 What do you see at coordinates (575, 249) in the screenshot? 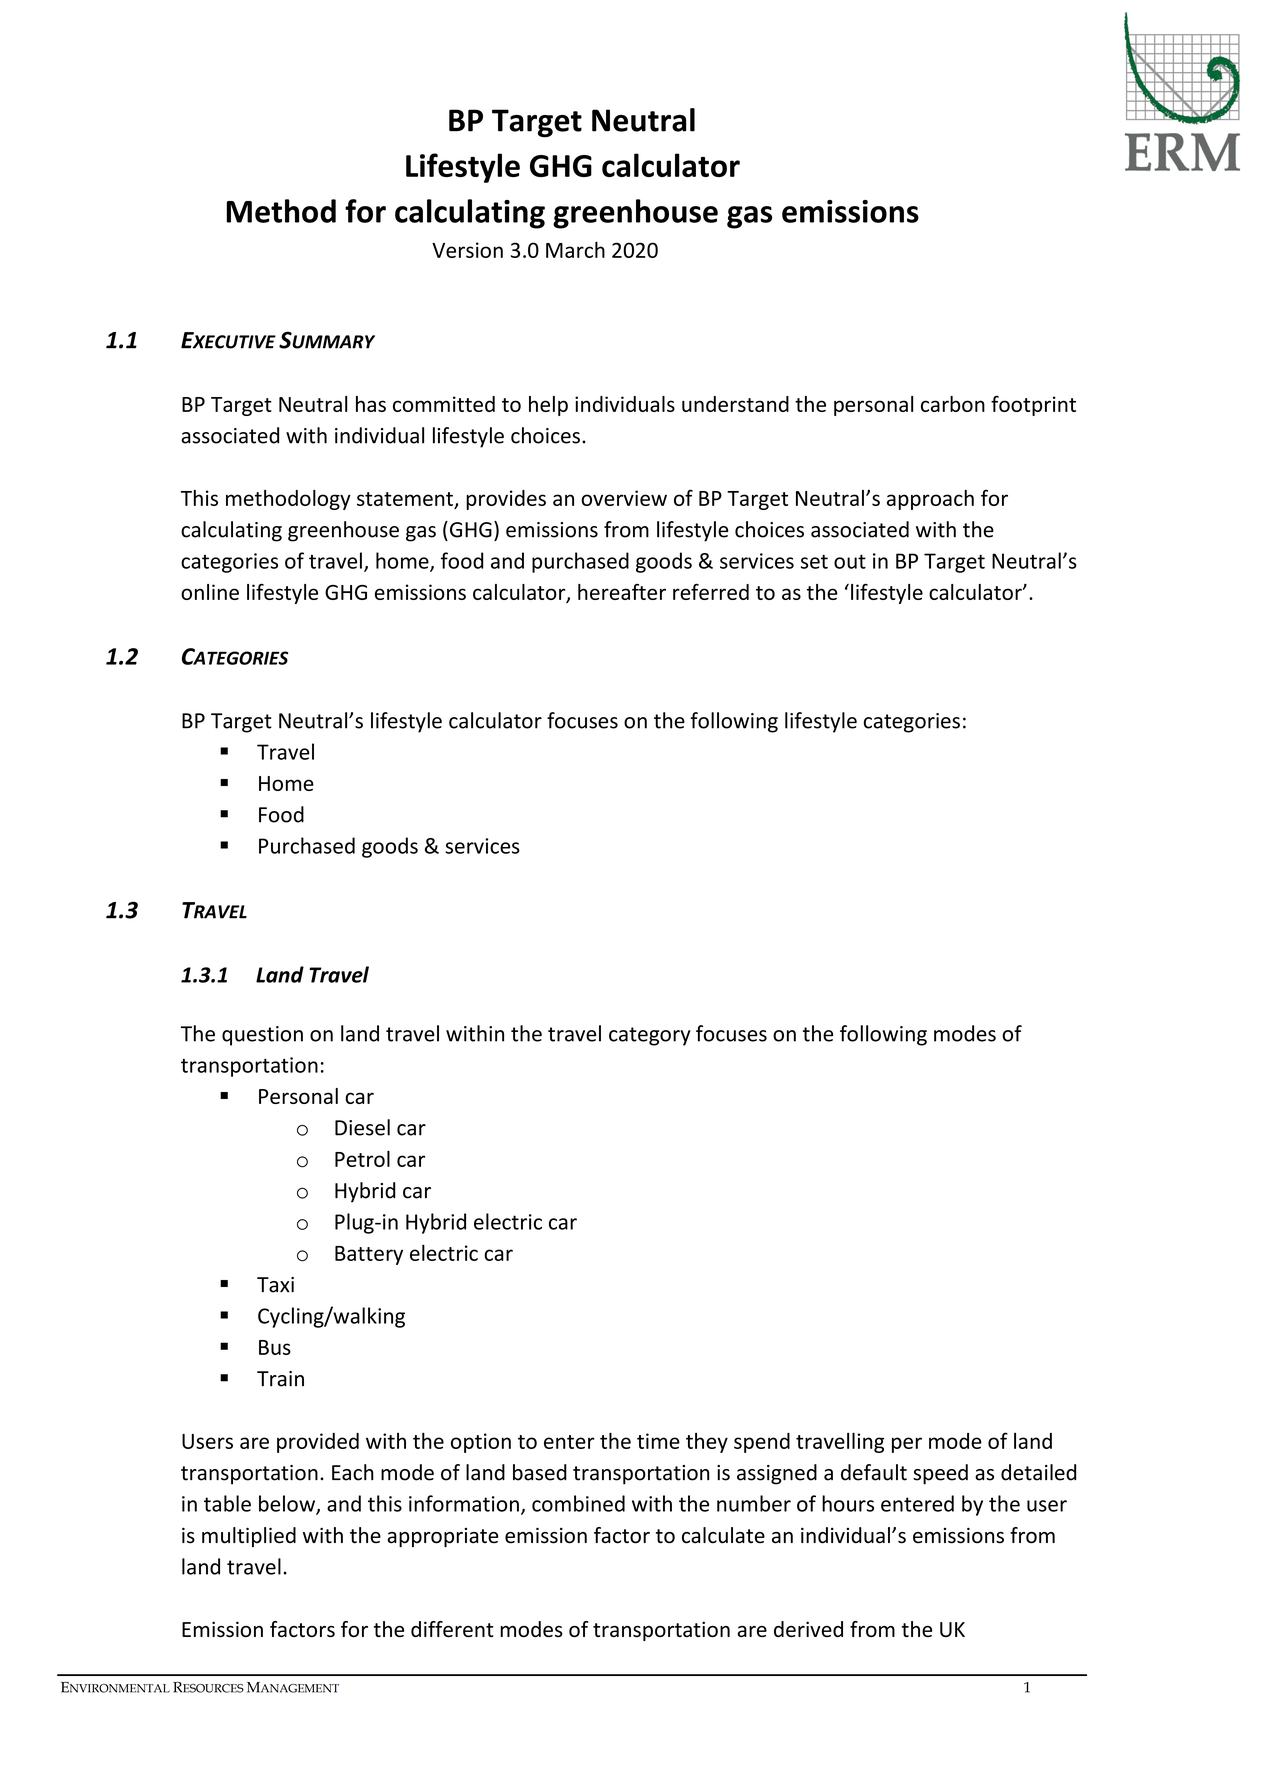
I see `March` at bounding box center [575, 249].
